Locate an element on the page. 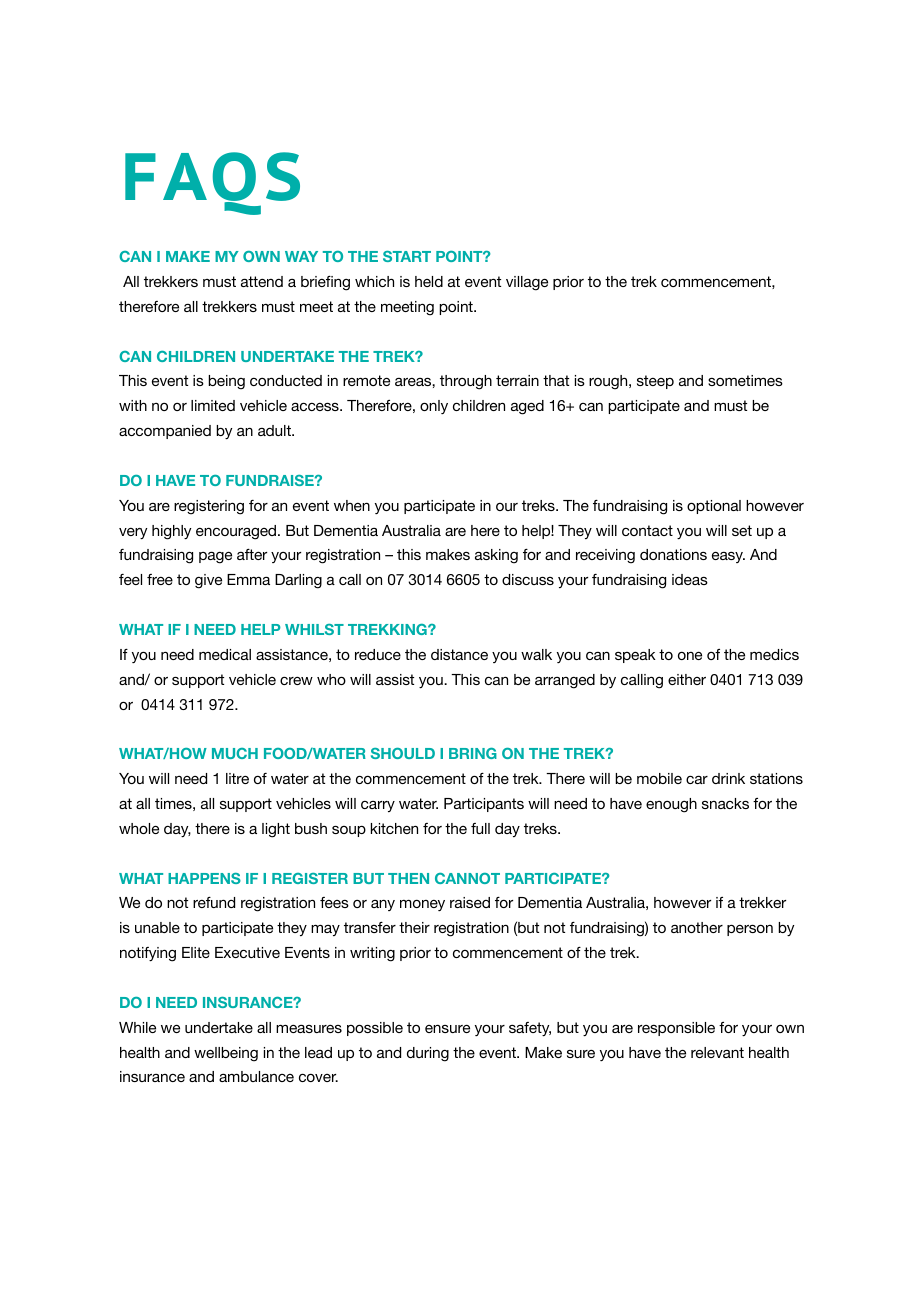 The image size is (924, 1308). distance is located at coordinates (459, 654).
